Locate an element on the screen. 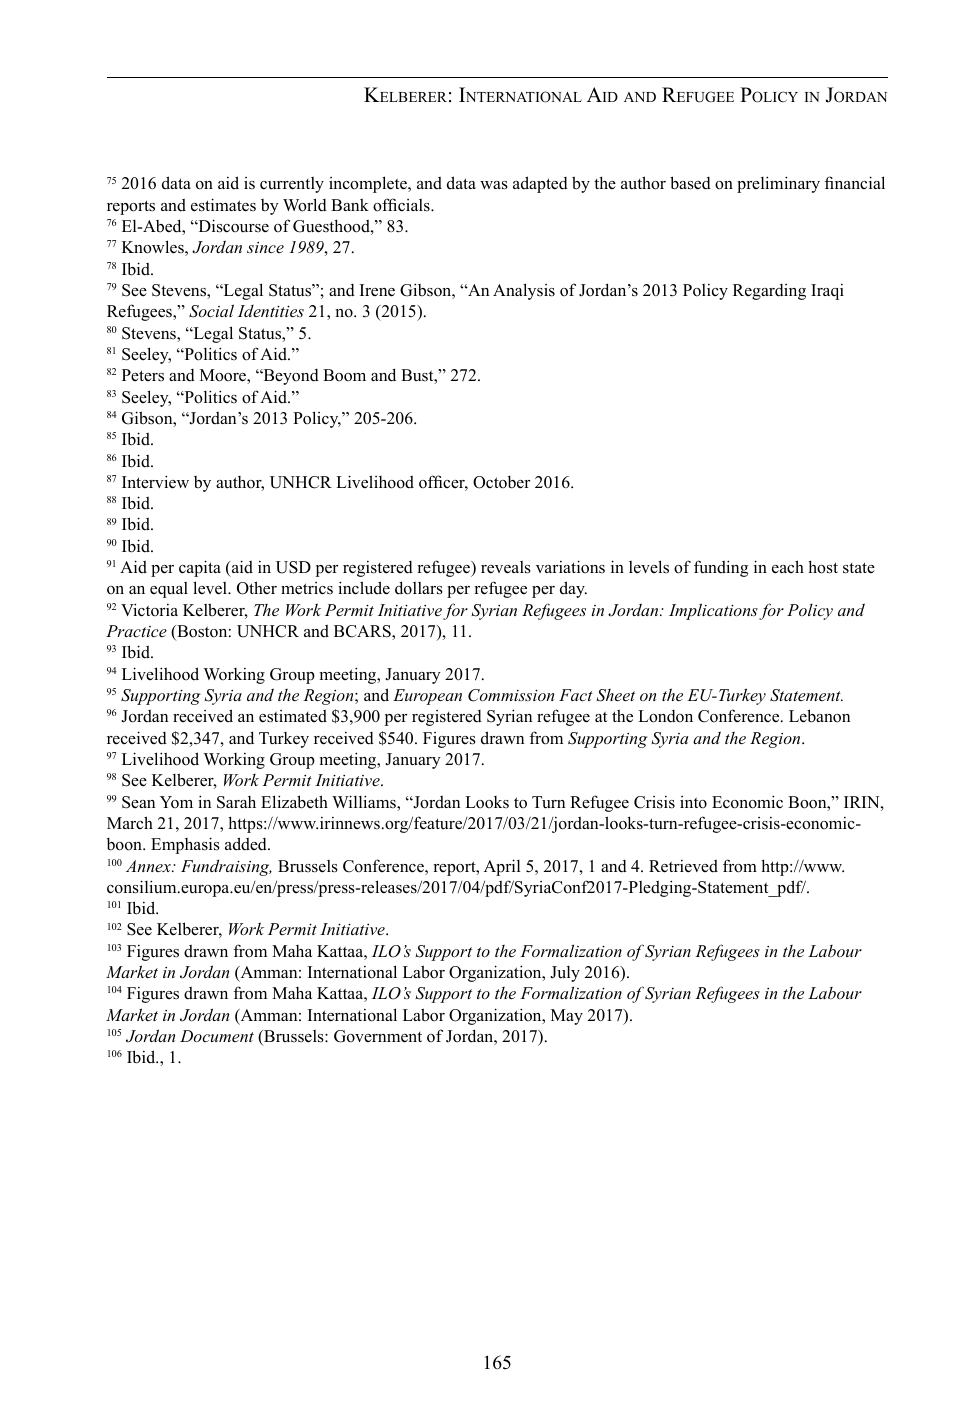 This screenshot has width=959, height=1421. Other is located at coordinates (257, 588).
